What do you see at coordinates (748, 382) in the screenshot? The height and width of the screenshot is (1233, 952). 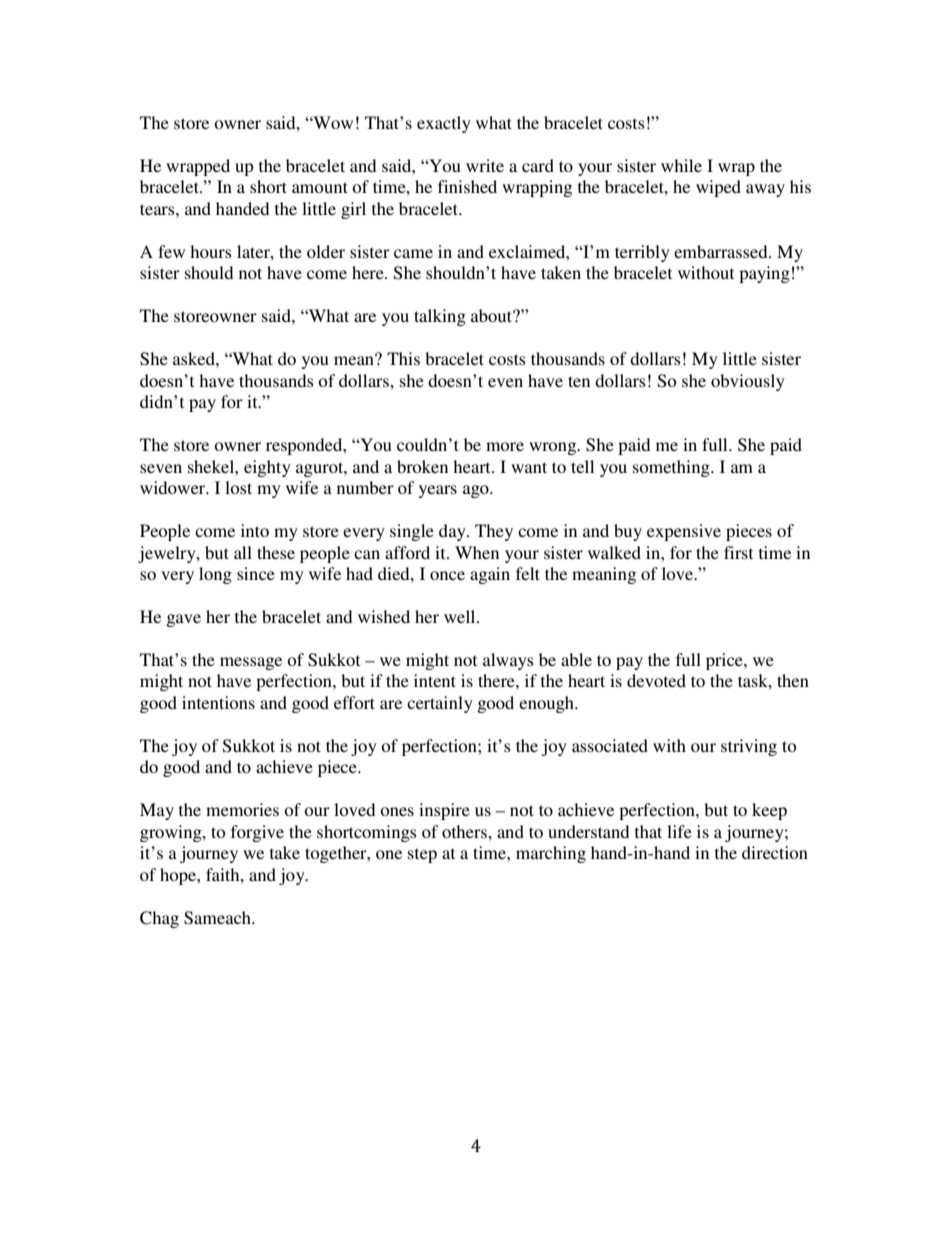 I see `obviously` at bounding box center [748, 382].
